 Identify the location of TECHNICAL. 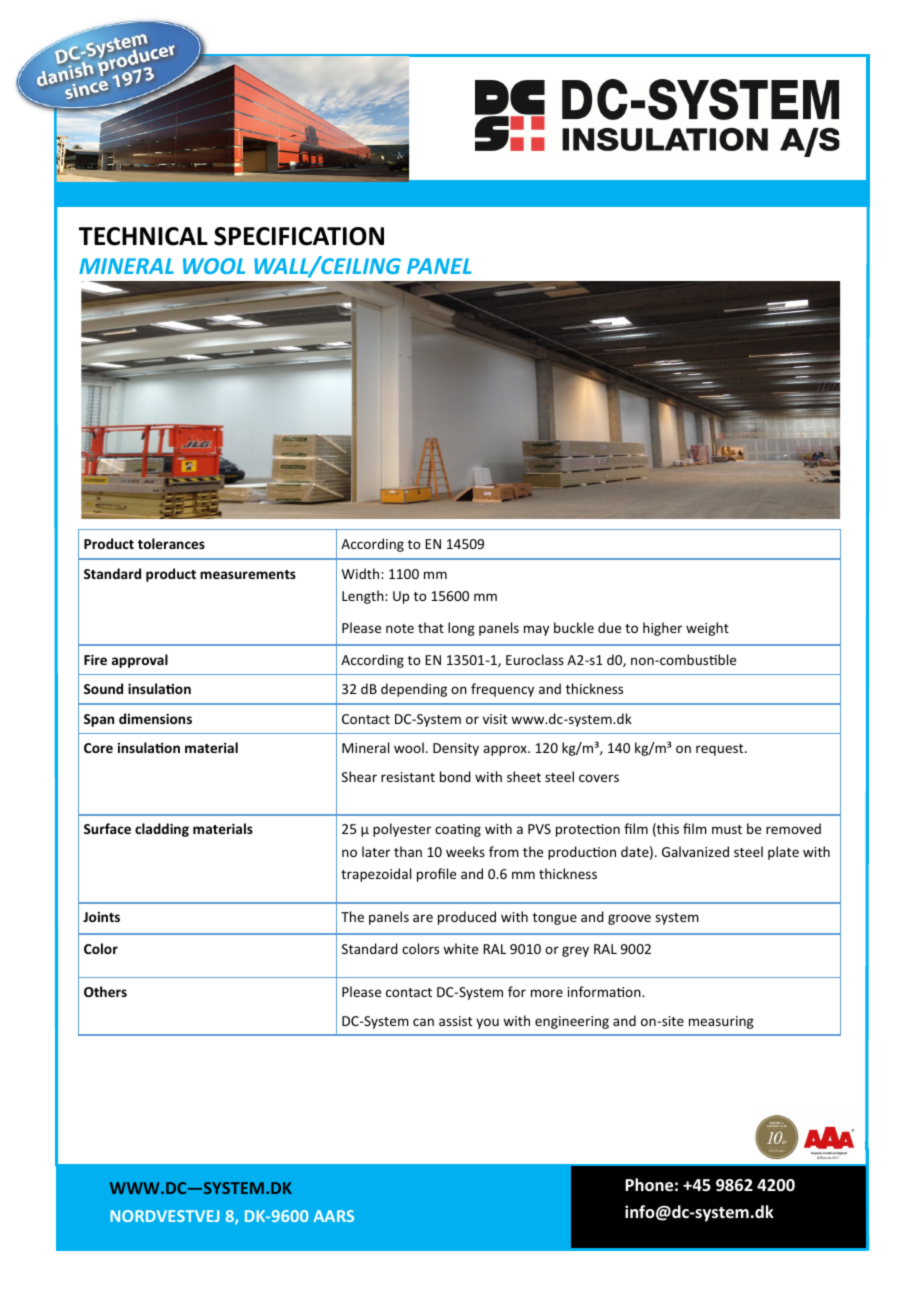
(143, 236).
